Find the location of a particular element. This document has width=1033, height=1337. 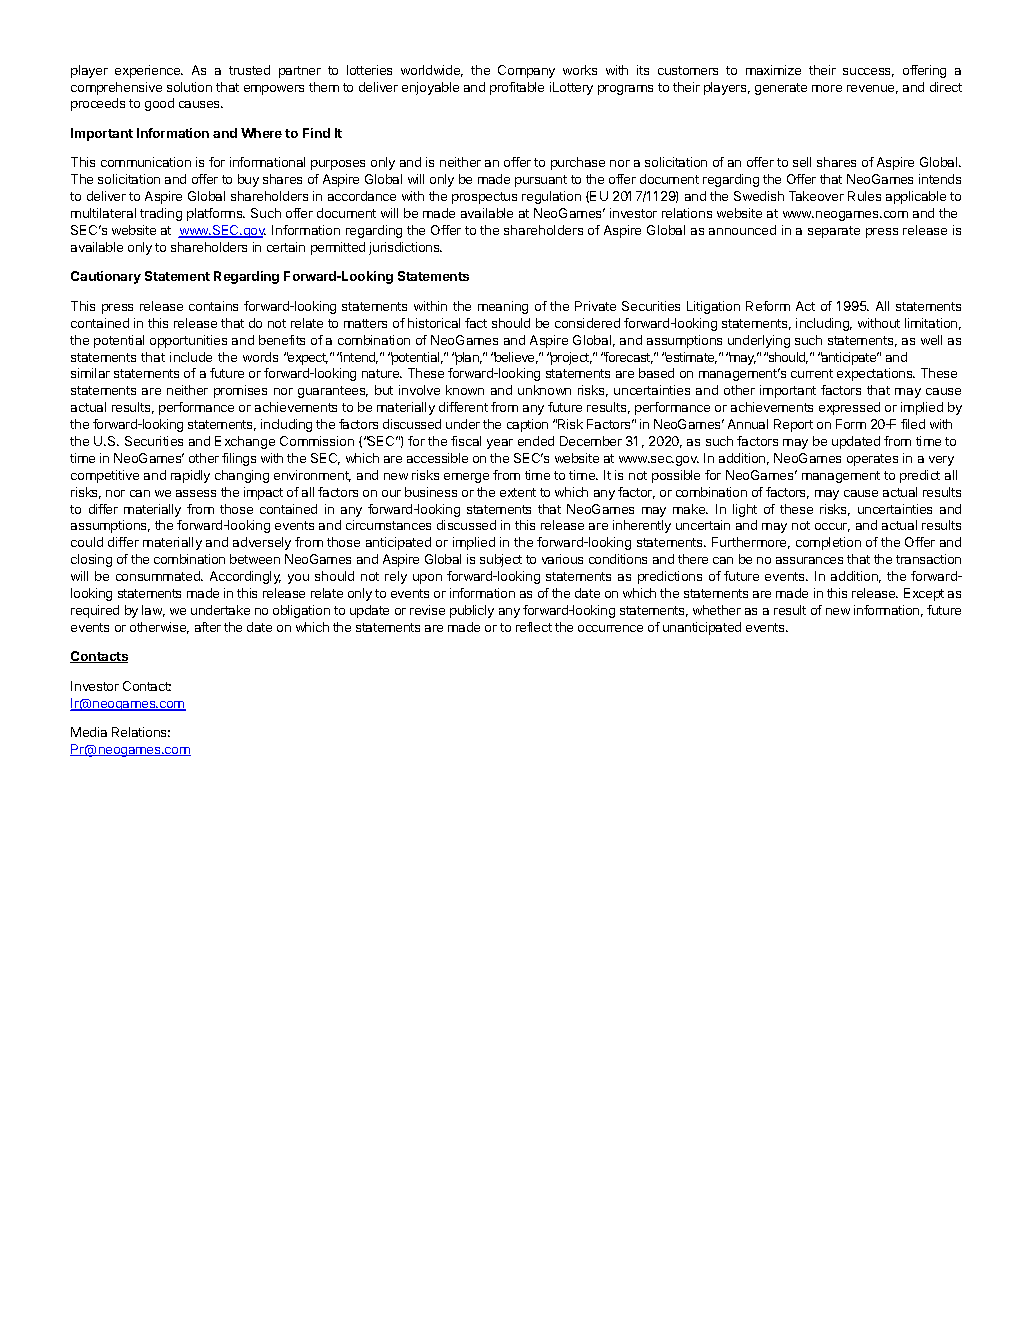

Media is located at coordinates (89, 732).
